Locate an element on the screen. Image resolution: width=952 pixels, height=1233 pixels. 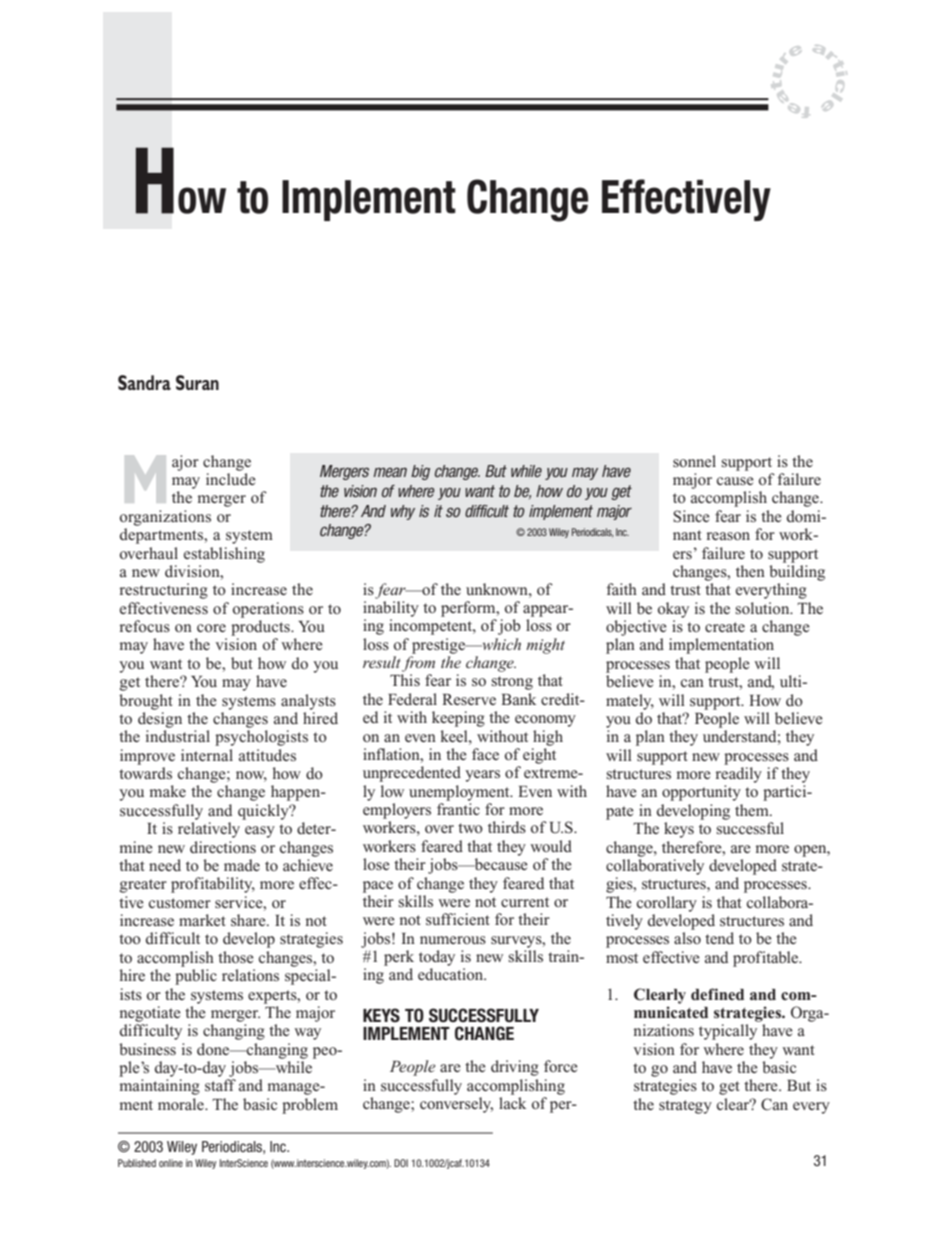
restructuring is located at coordinates (163, 591).
